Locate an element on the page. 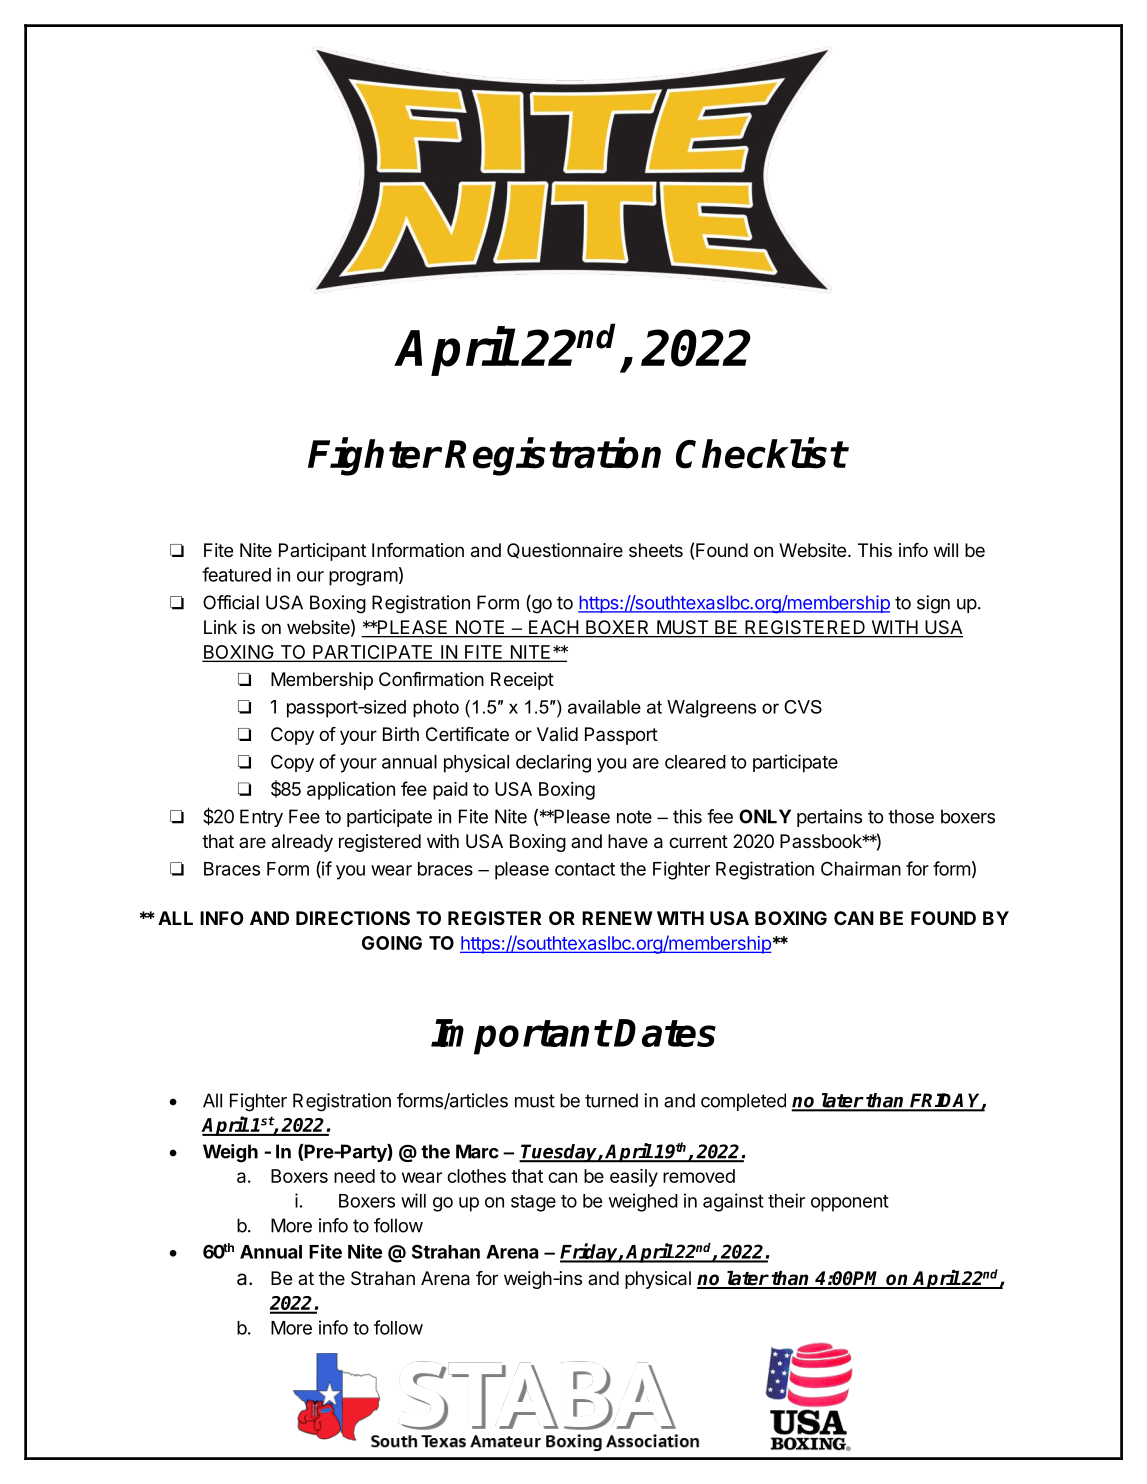 The width and height of the image is (1147, 1484). Participant is located at coordinates (322, 552).
